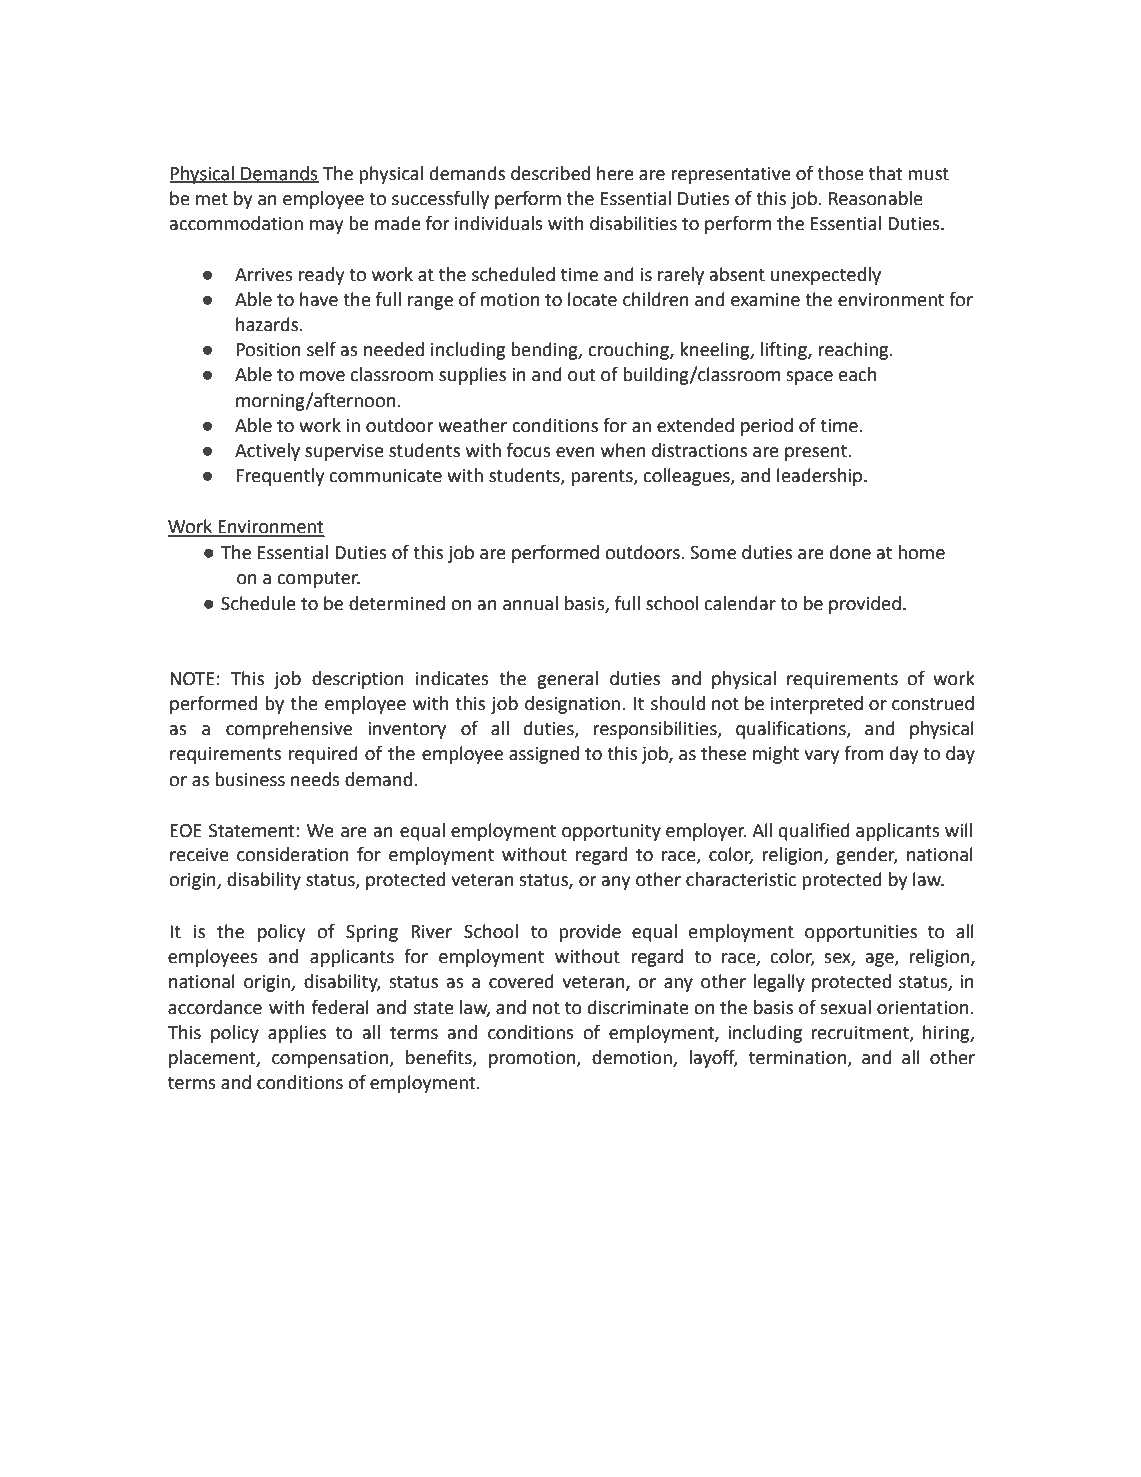 The width and height of the screenshot is (1141, 1477). Describe the element at coordinates (638, 1007) in the screenshot. I see `discriminate` at that location.
